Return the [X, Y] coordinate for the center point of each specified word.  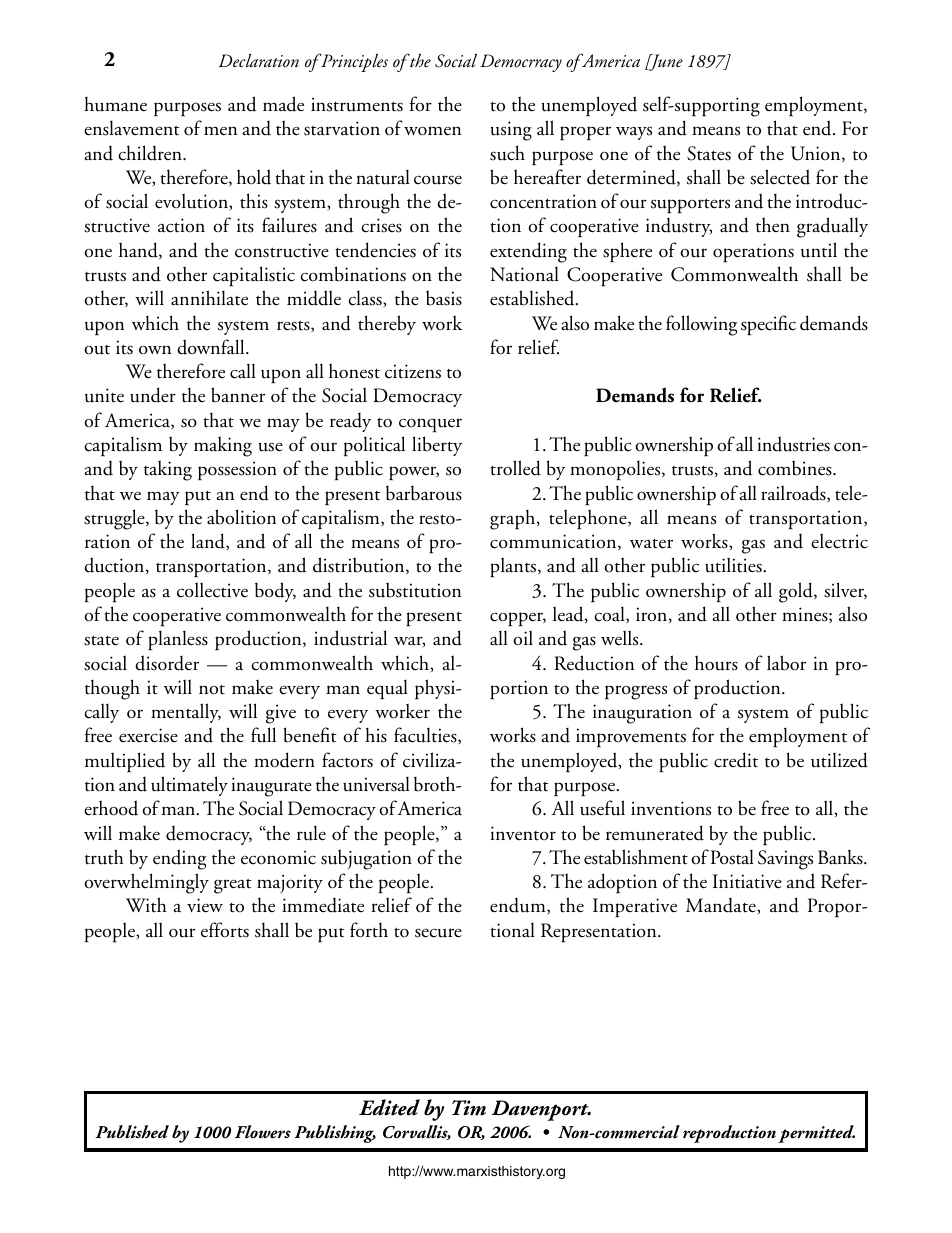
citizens [413, 371]
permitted [816, 1134]
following [701, 325]
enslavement [132, 128]
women [432, 131]
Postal [732, 857]
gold [797, 592]
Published [132, 1132]
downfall [212, 347]
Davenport [541, 1110]
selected [780, 177]
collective [212, 590]
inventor [523, 833]
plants [514, 567]
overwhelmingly [146, 883]
